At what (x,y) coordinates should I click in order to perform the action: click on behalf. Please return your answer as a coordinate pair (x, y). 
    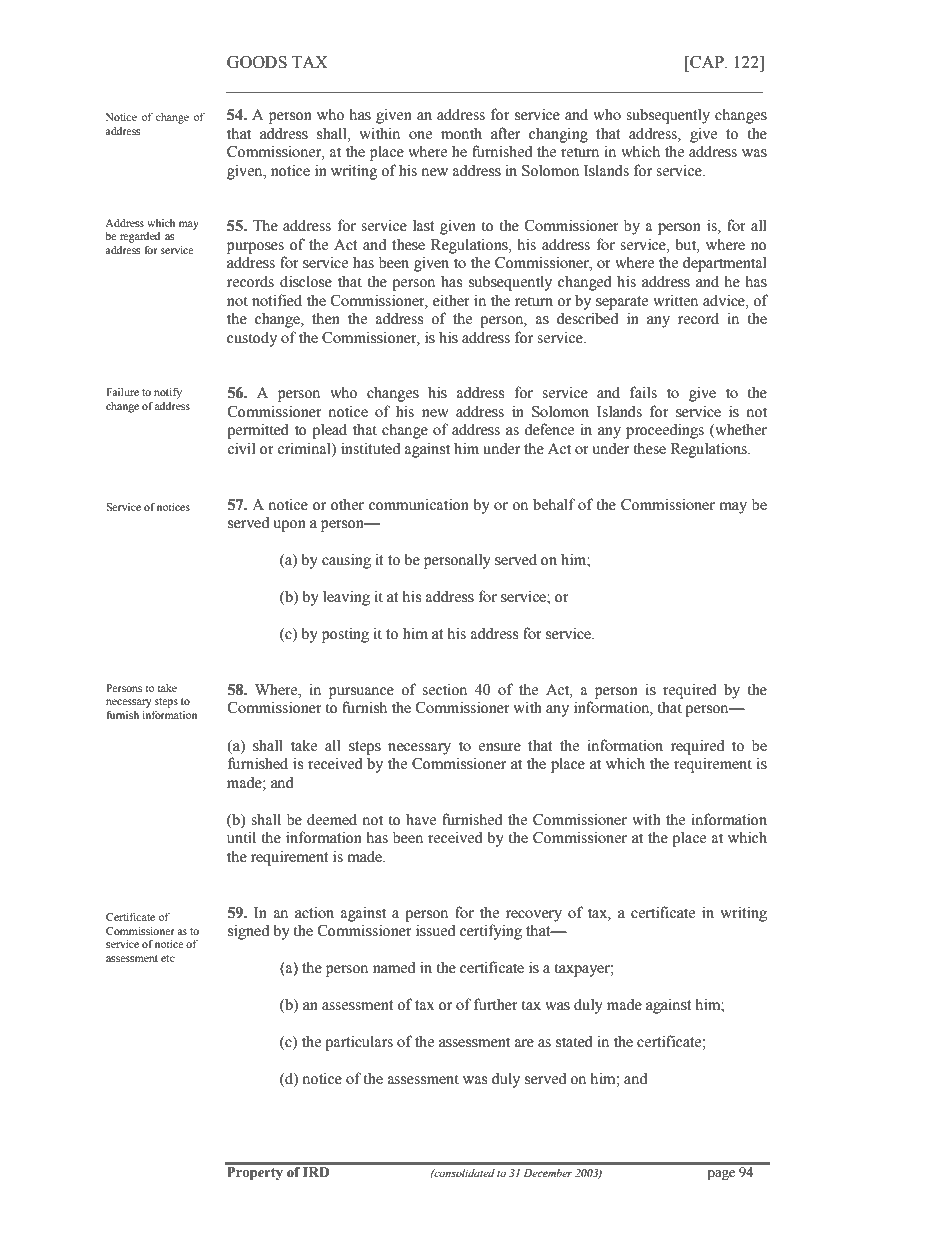
    Looking at the image, I should click on (554, 504).
